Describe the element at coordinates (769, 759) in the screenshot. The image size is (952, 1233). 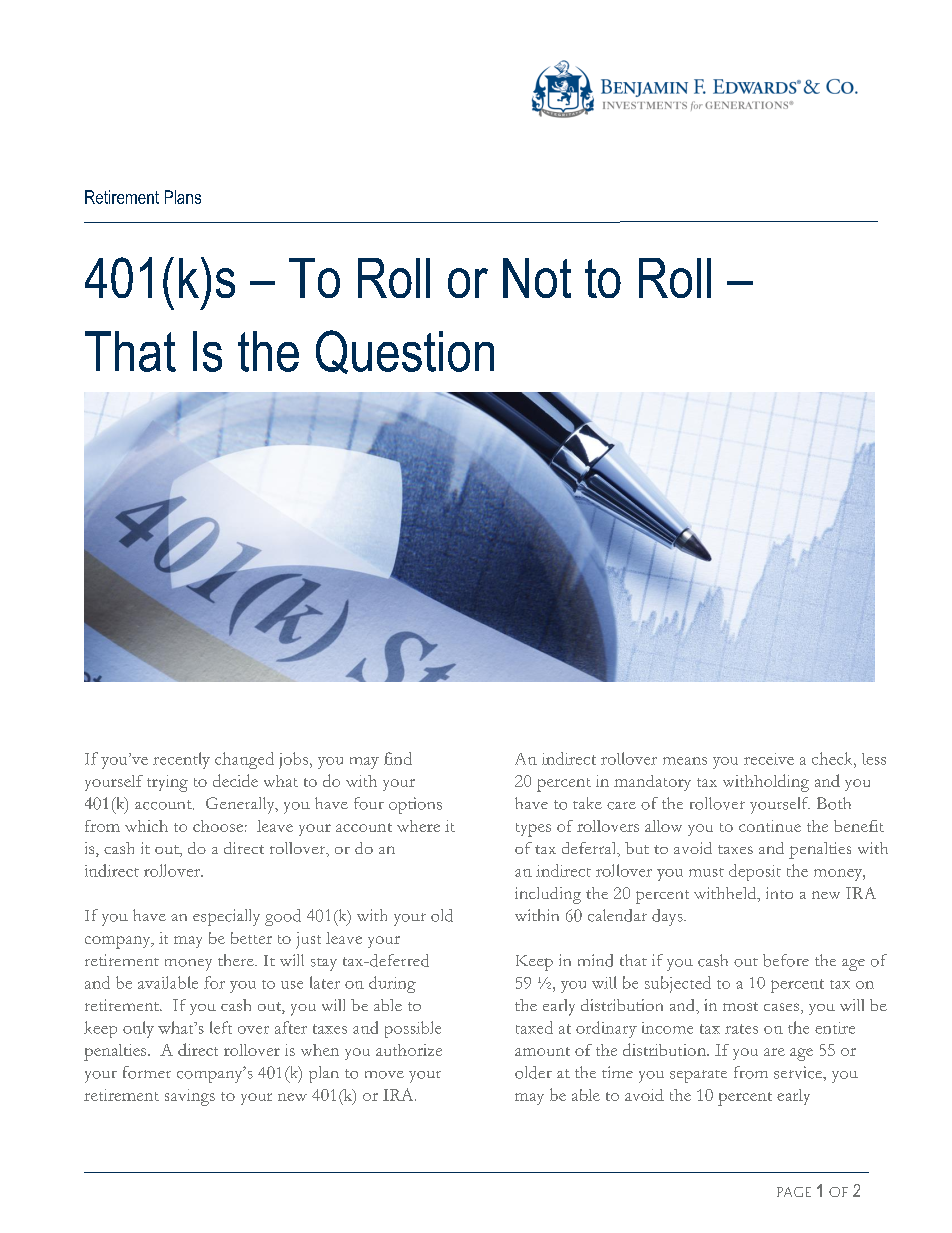
I see `receive` at that location.
